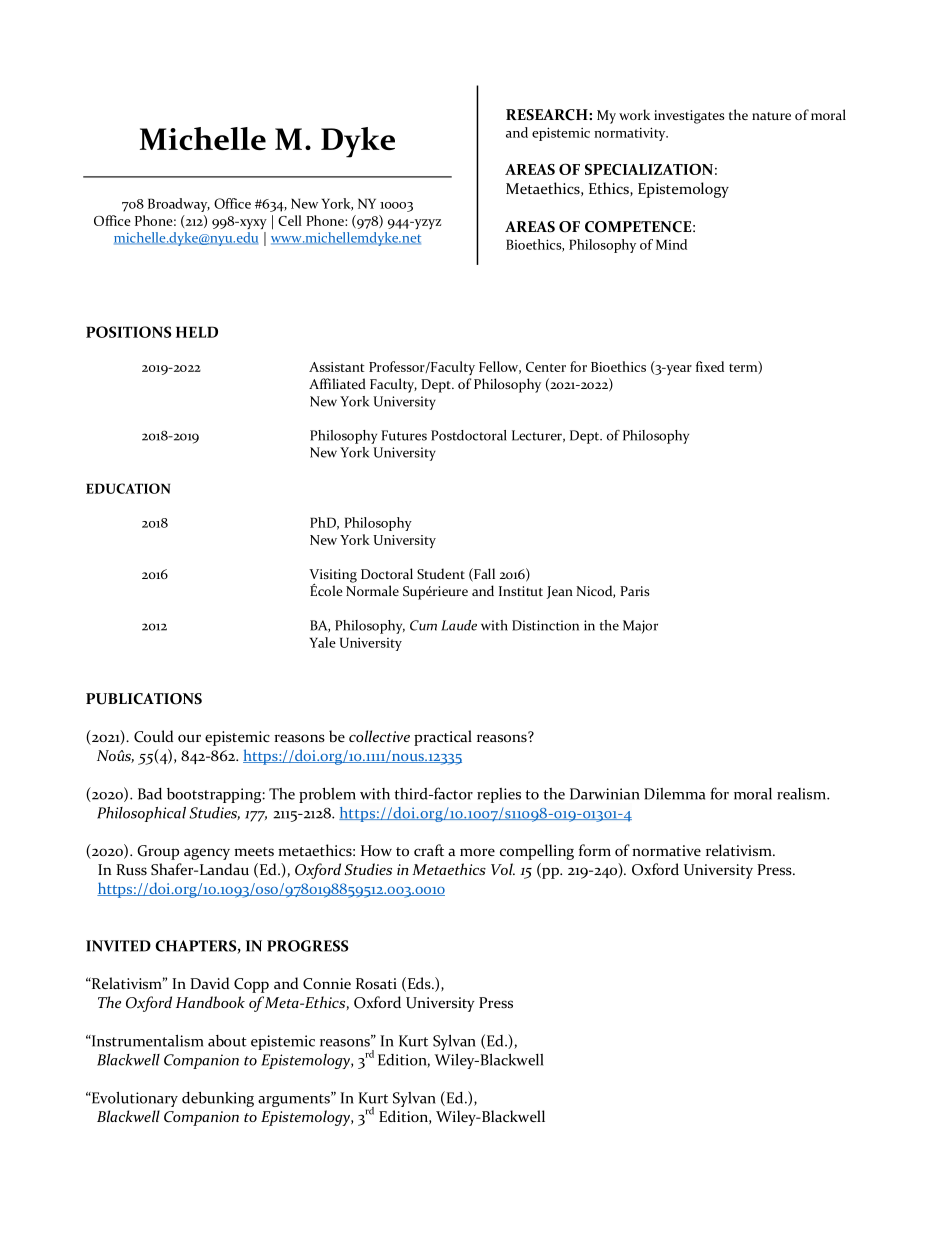 This page has height=1233, width=952. What do you see at coordinates (404, 435) in the page?
I see `Futures` at bounding box center [404, 435].
